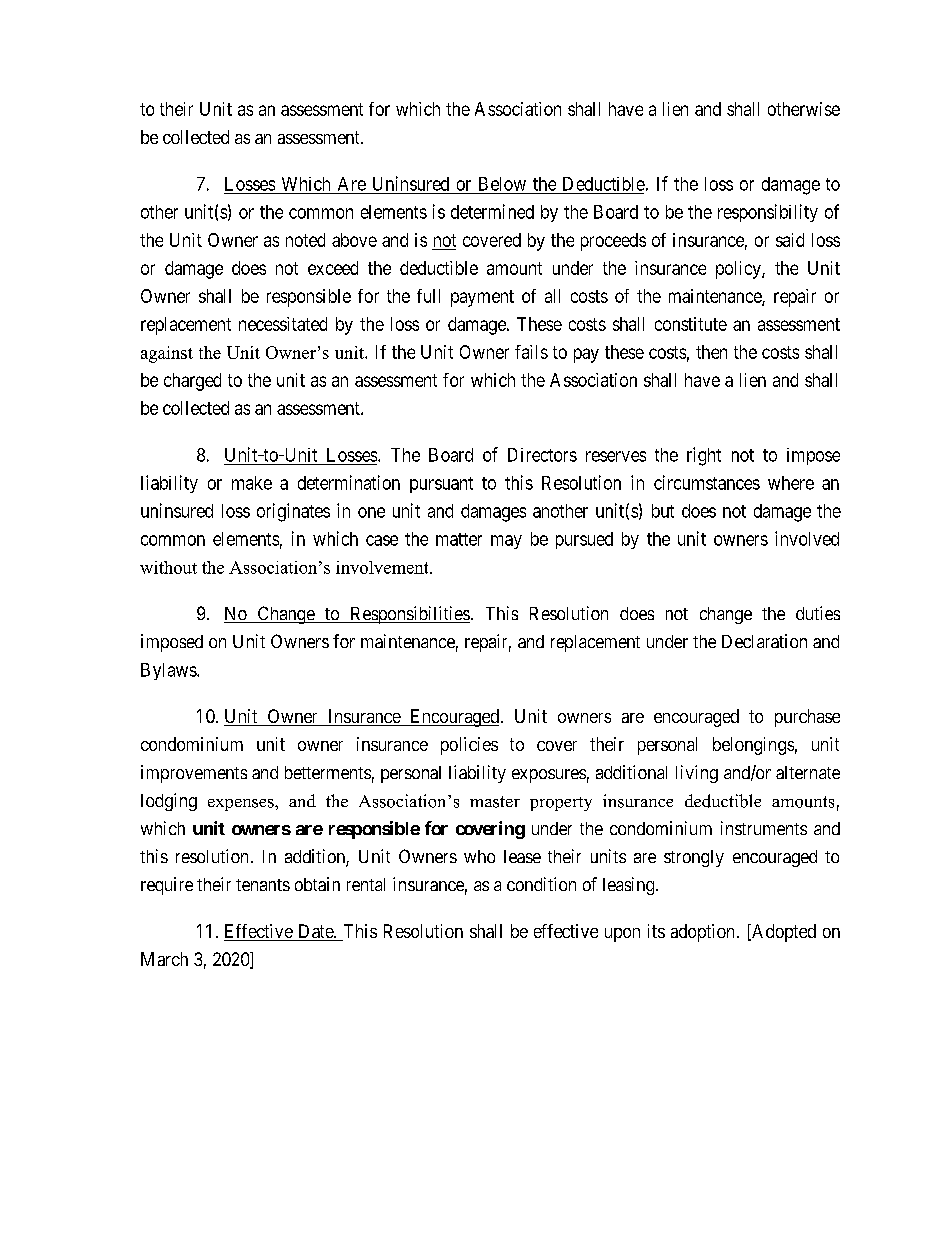  What do you see at coordinates (506, 542) in the image?
I see `may` at bounding box center [506, 542].
